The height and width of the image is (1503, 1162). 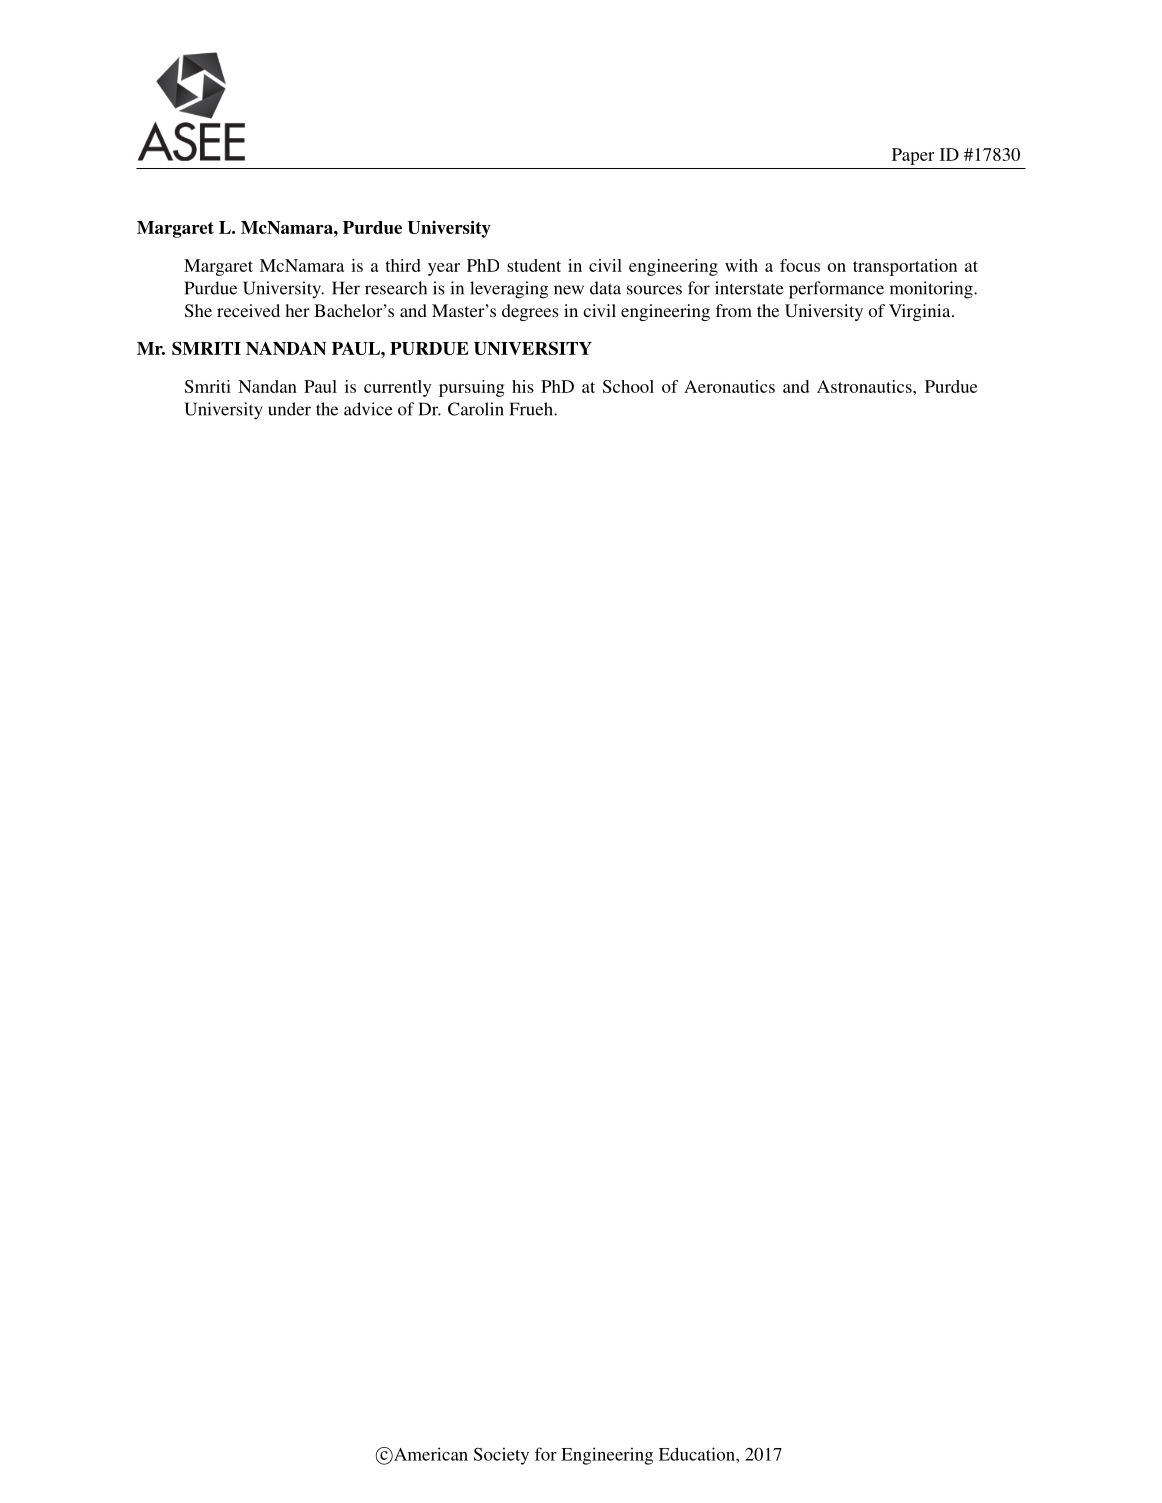 I want to click on Education, so click(x=698, y=1454).
